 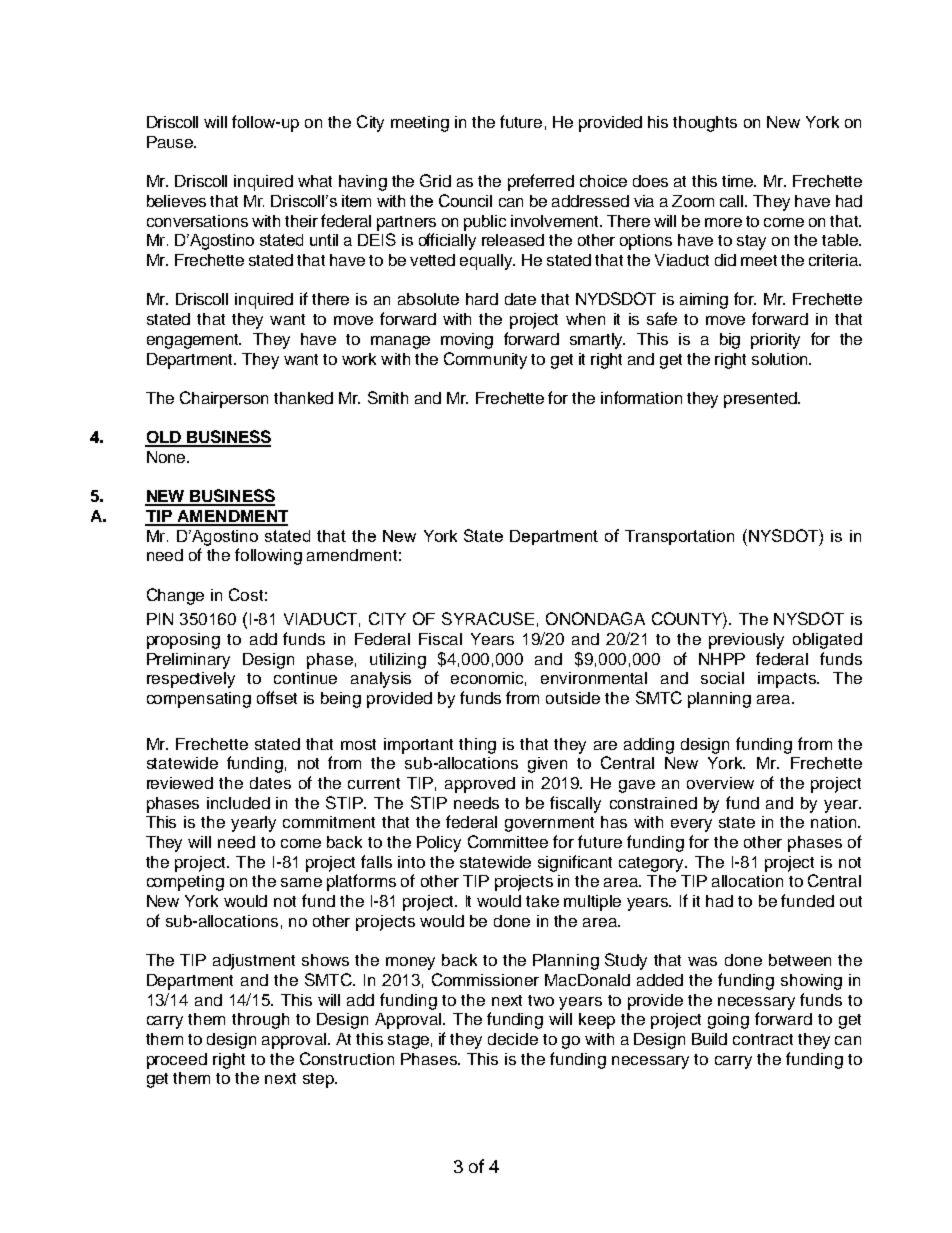 I want to click on Chairperson, so click(x=224, y=399).
